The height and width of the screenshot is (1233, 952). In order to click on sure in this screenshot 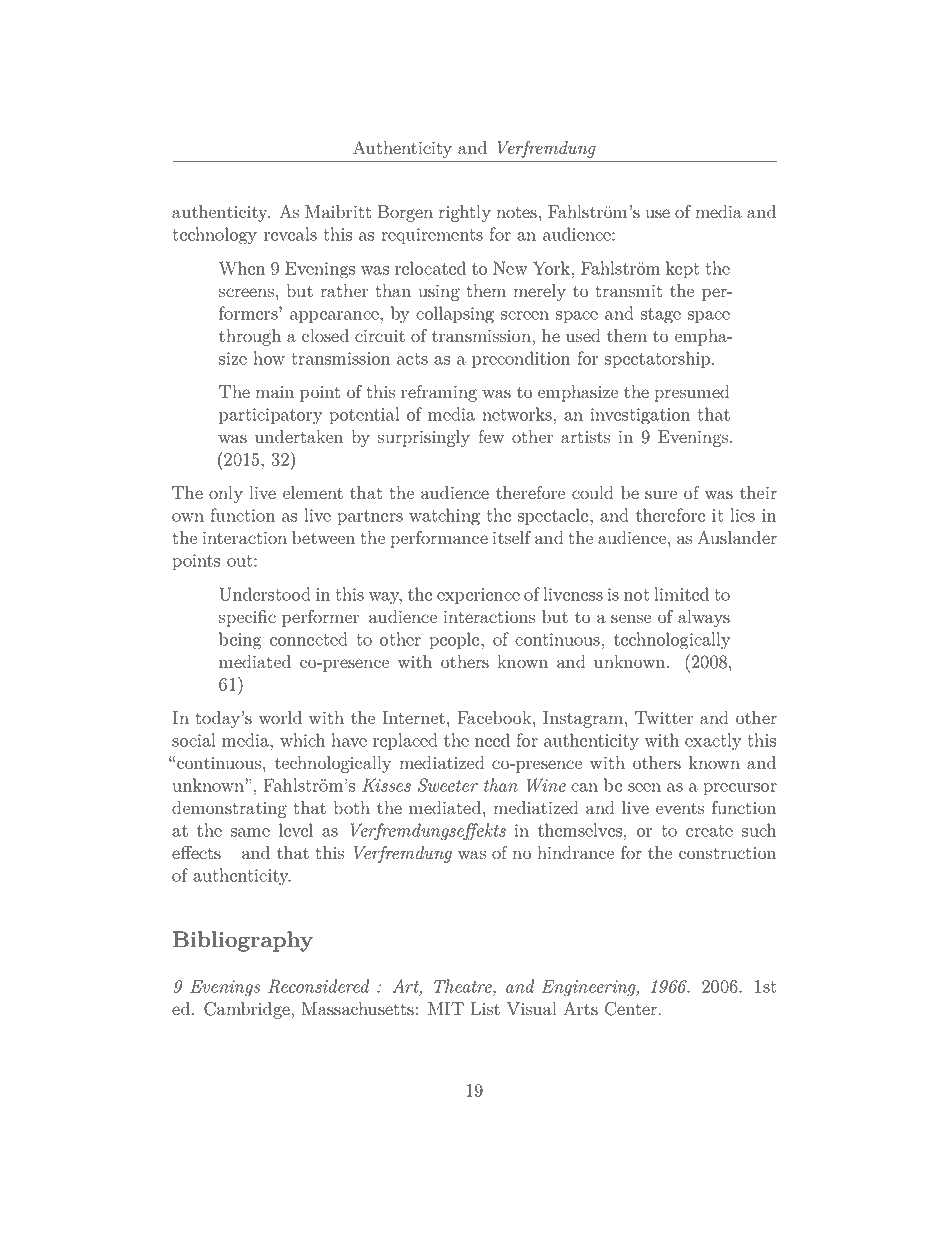, I will do `click(661, 495)`.
